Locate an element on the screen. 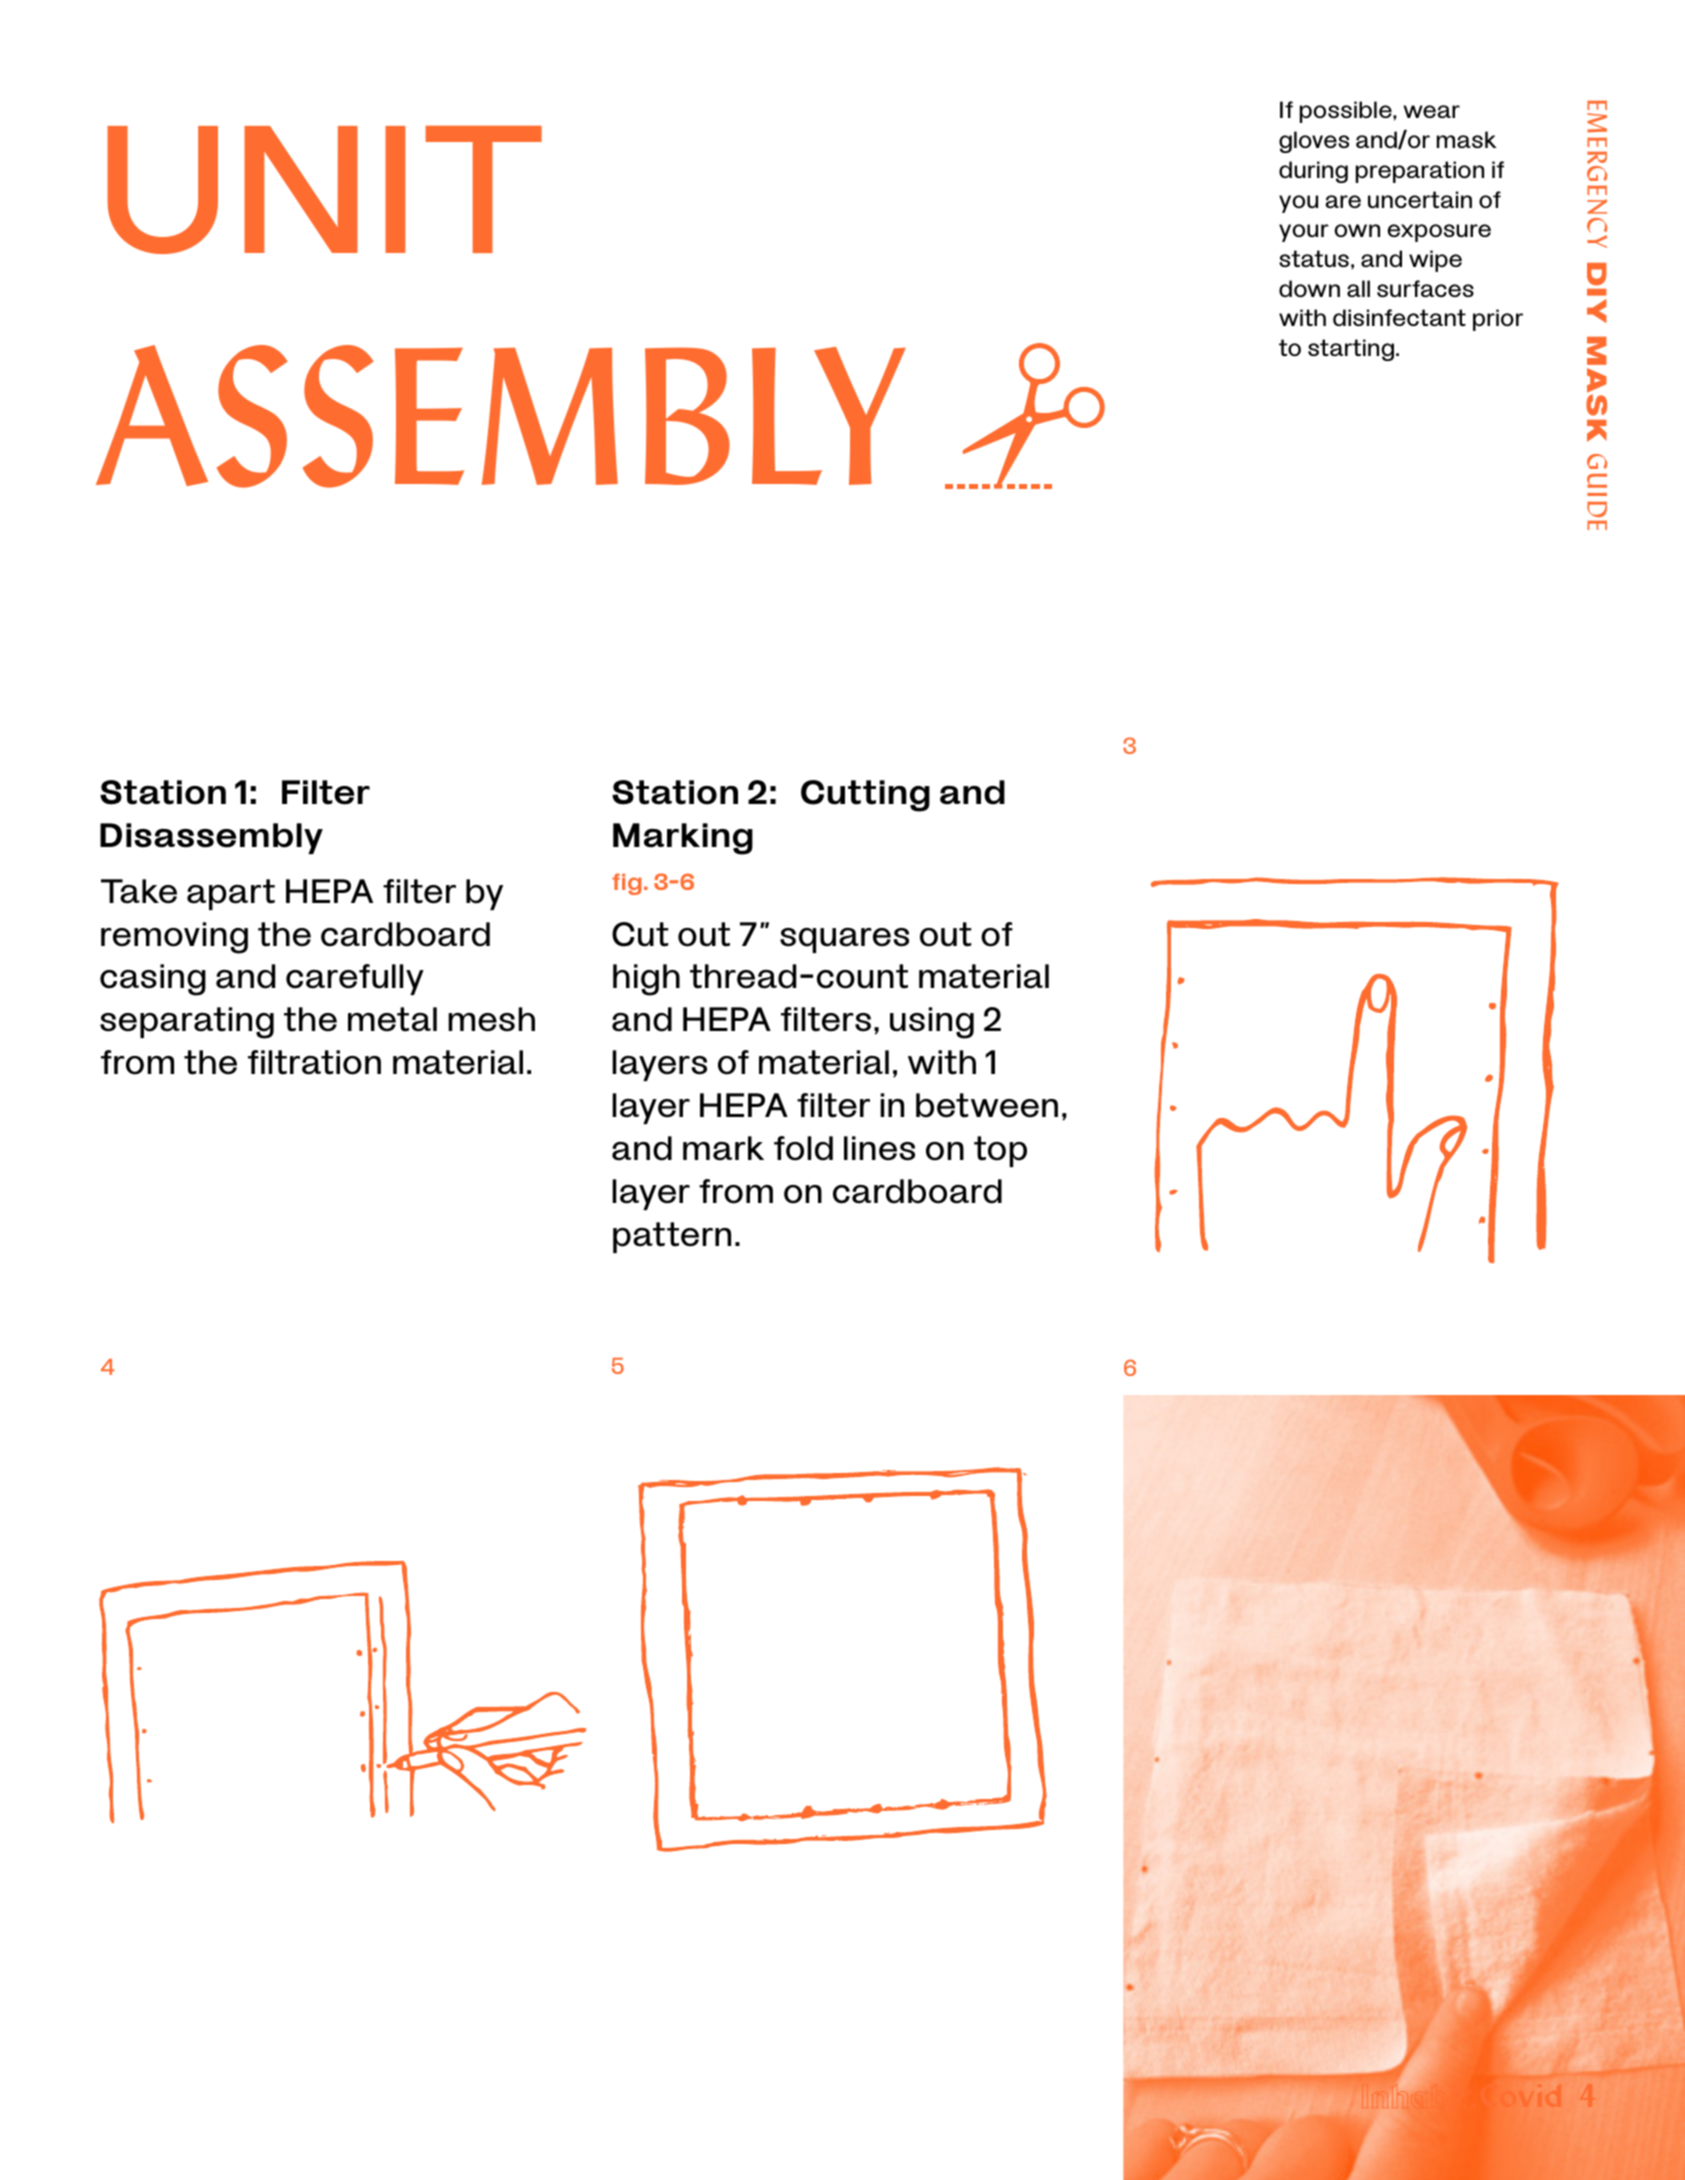  squares is located at coordinates (844, 940).
